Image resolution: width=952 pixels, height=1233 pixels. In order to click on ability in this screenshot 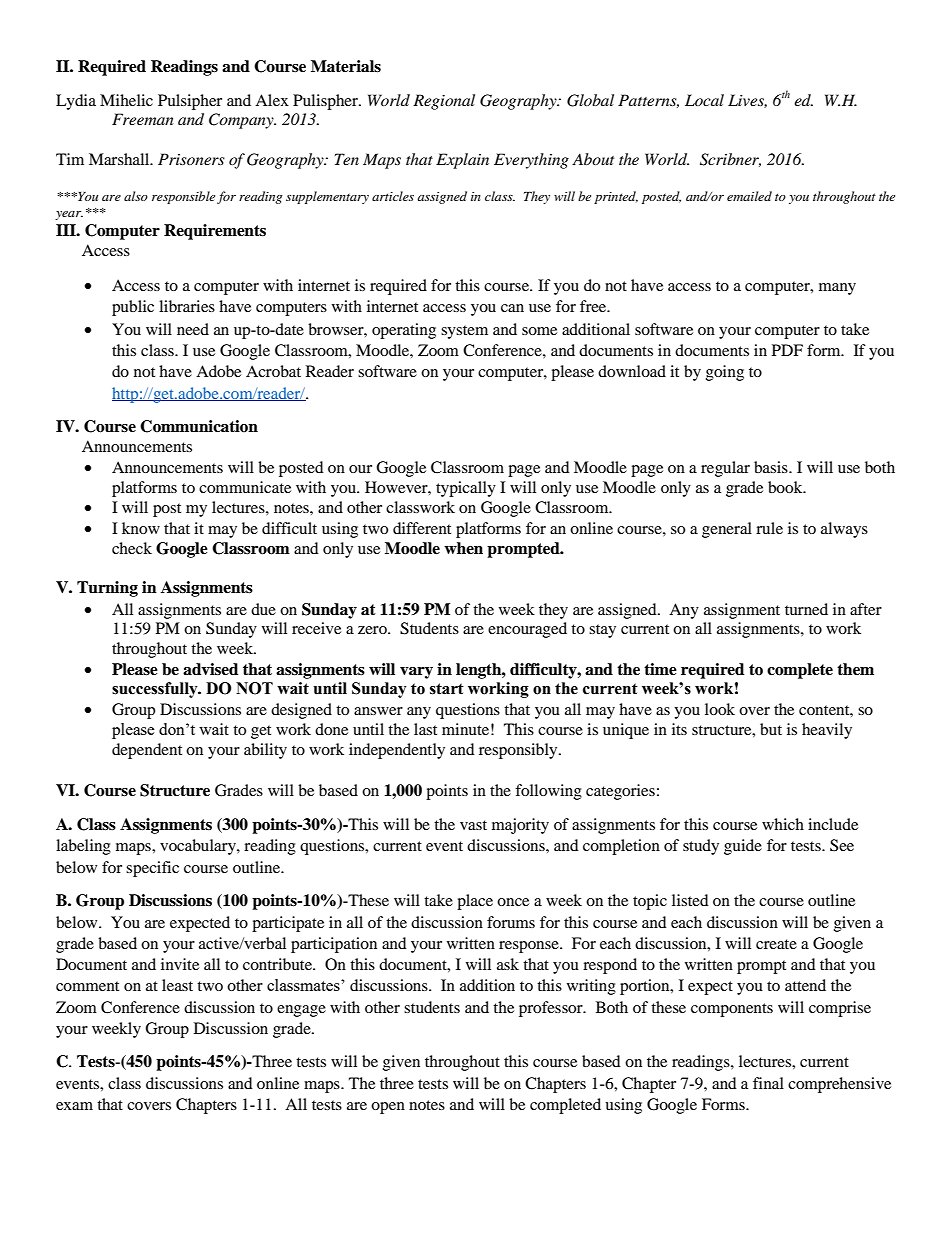, I will do `click(265, 751)`.
